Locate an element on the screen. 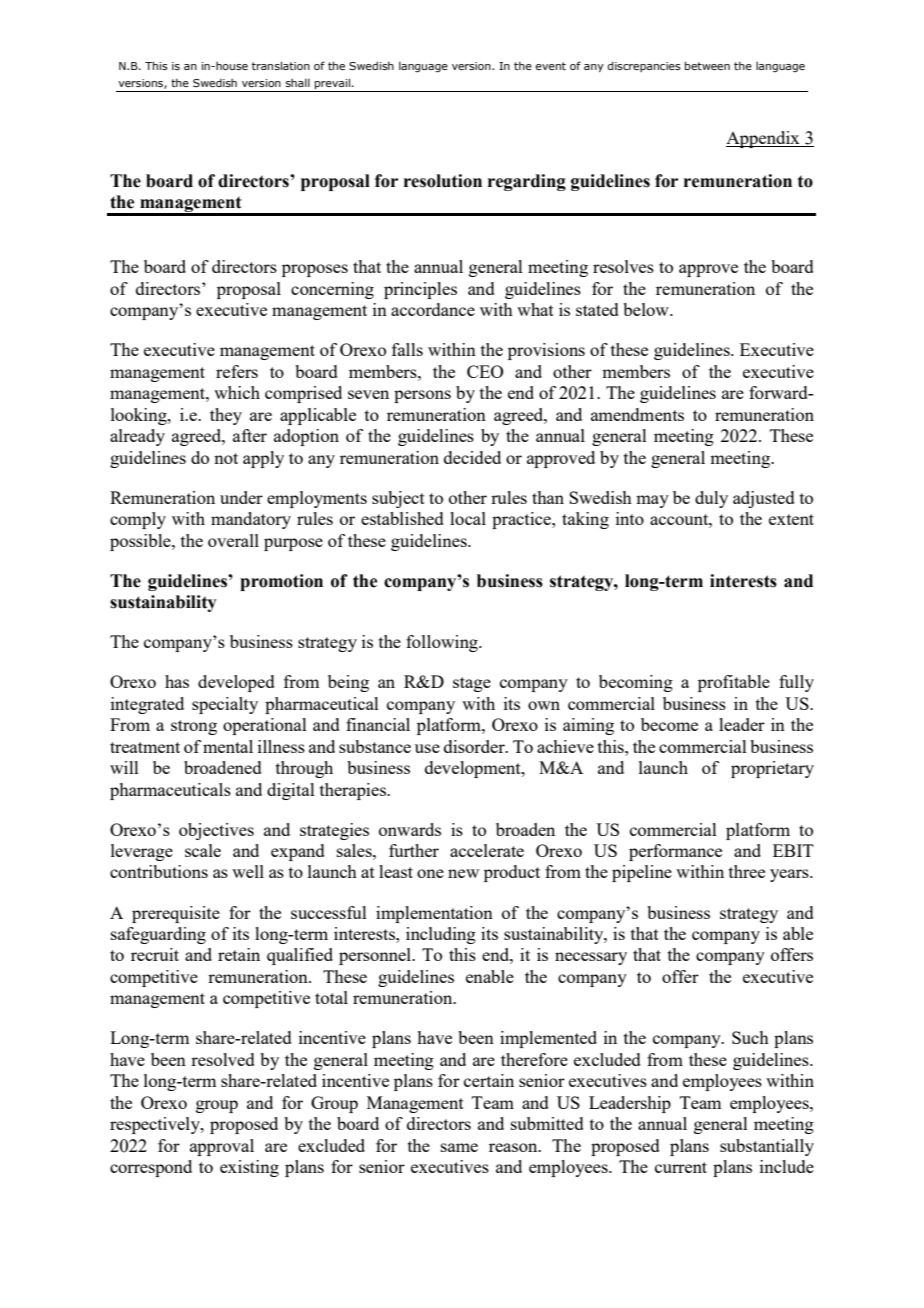 This screenshot has height=1308, width=924. development is located at coordinates (474, 769).
